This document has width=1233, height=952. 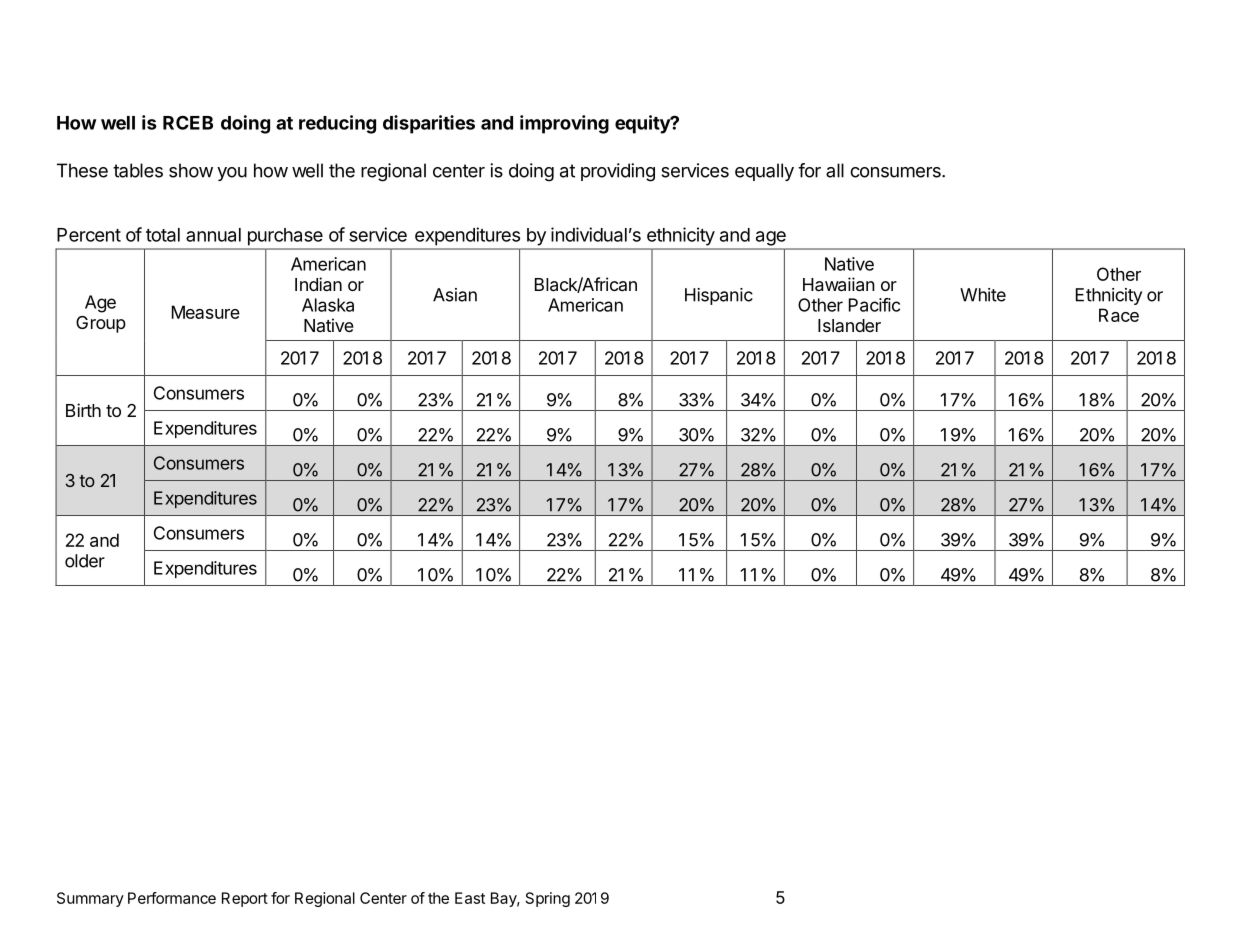 I want to click on Summary, so click(x=90, y=899).
